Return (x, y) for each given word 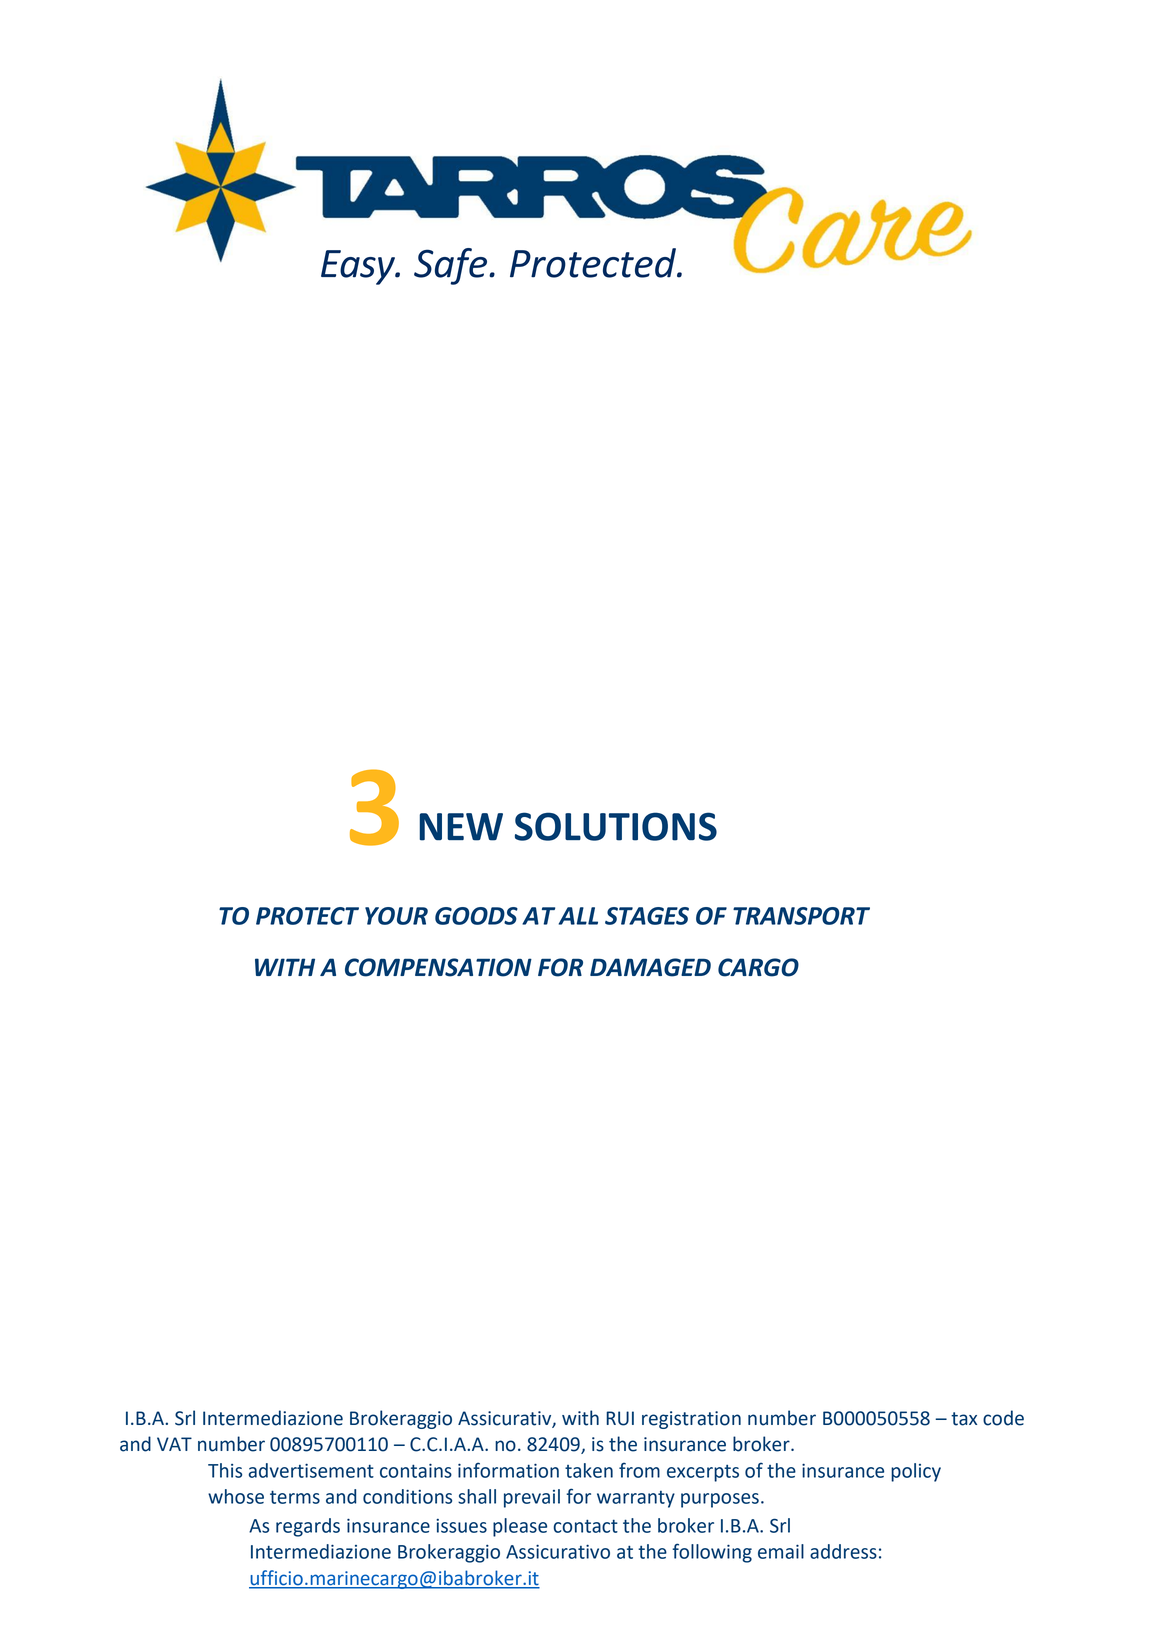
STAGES (647, 916)
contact (585, 1526)
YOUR (396, 916)
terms (295, 1497)
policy (916, 1472)
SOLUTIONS (616, 826)
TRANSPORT (801, 916)
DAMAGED (650, 967)
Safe (452, 266)
